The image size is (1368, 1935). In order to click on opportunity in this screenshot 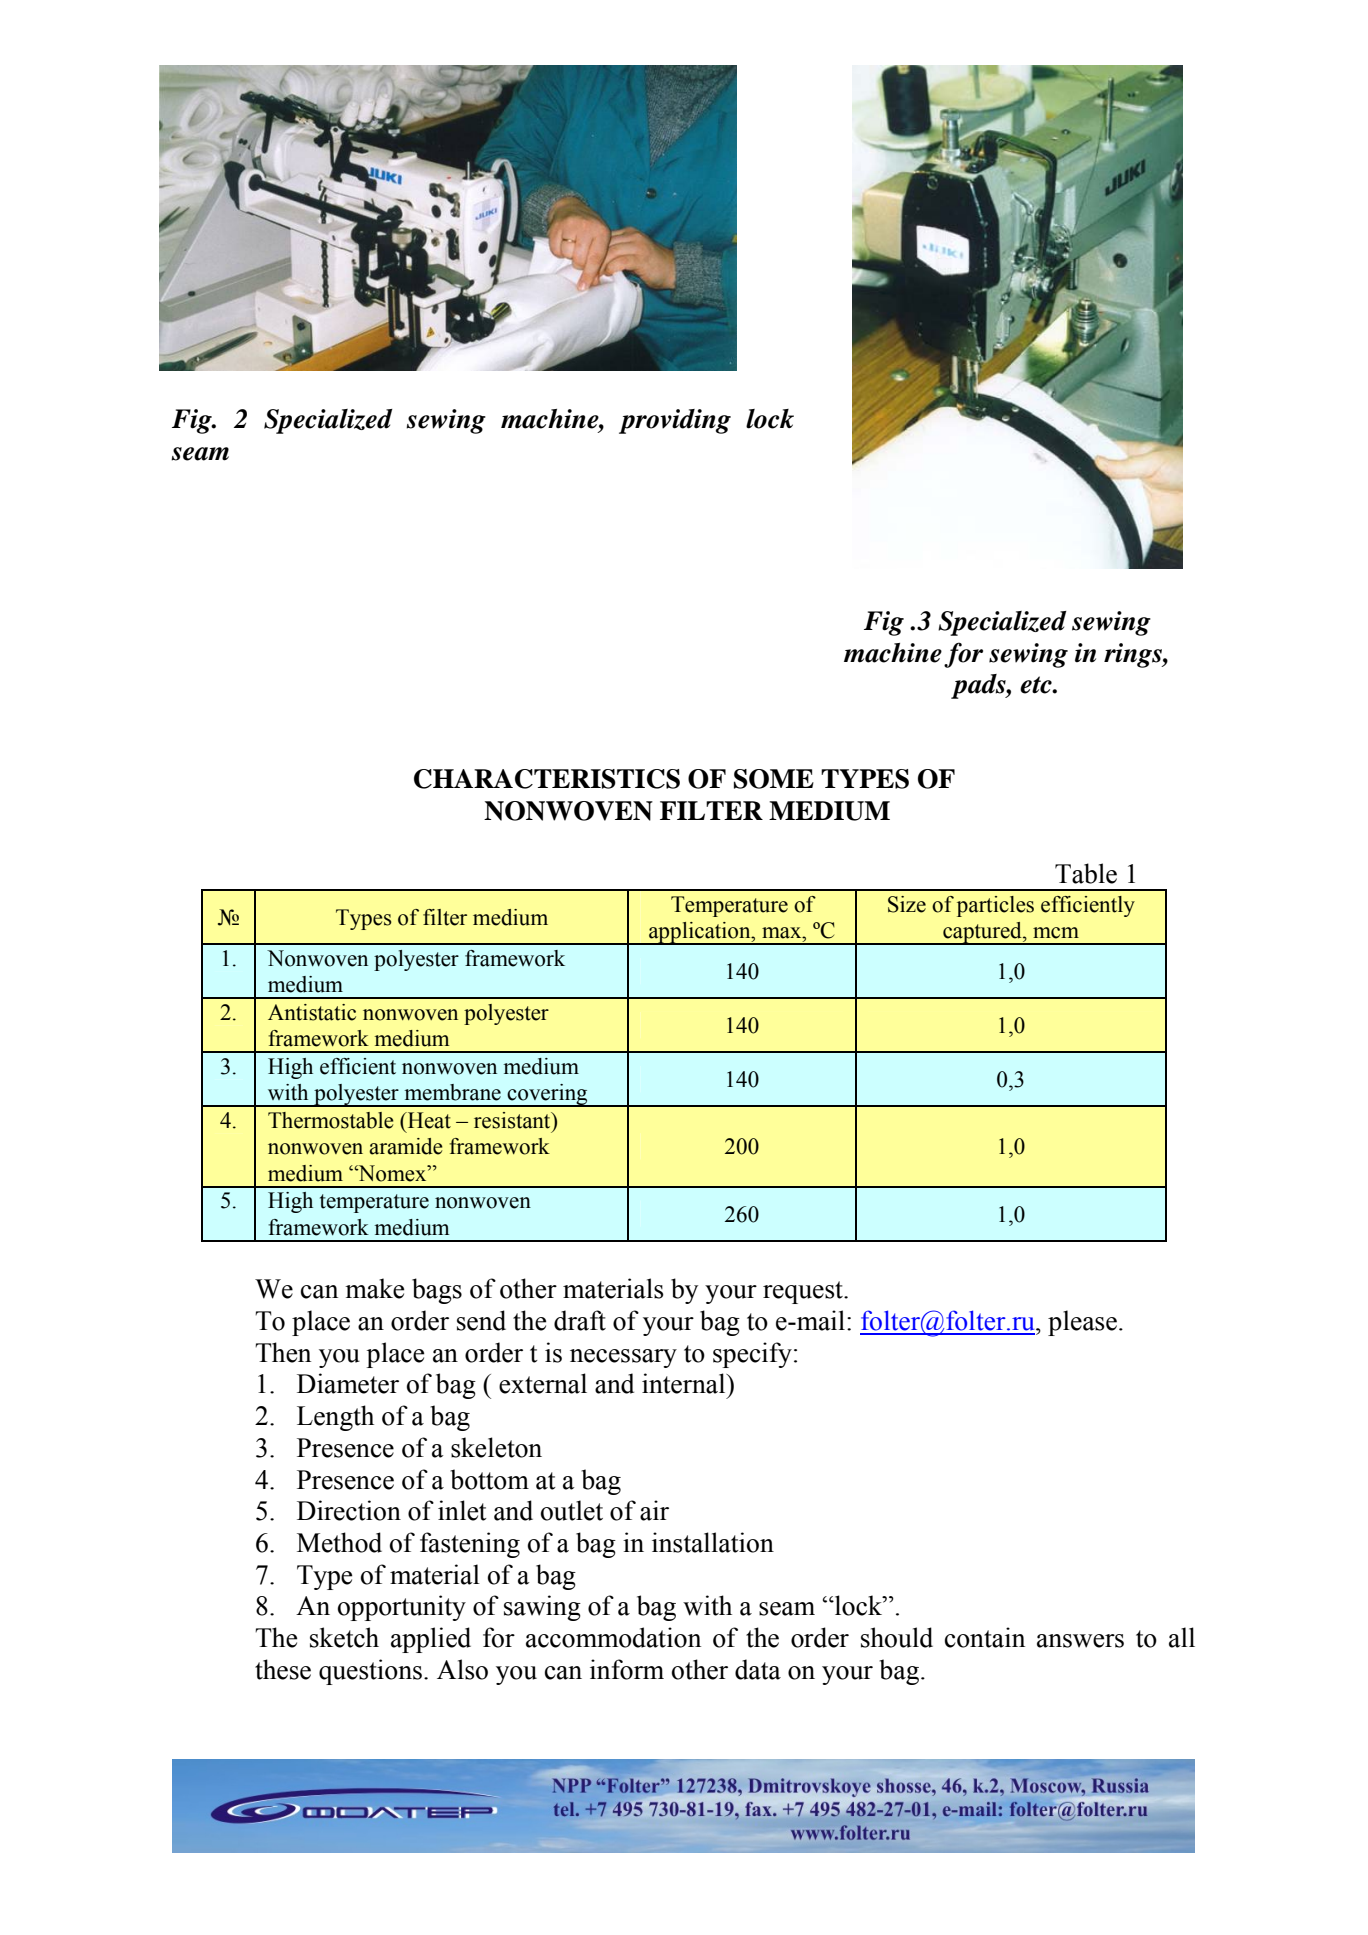, I will do `click(402, 1608)`.
